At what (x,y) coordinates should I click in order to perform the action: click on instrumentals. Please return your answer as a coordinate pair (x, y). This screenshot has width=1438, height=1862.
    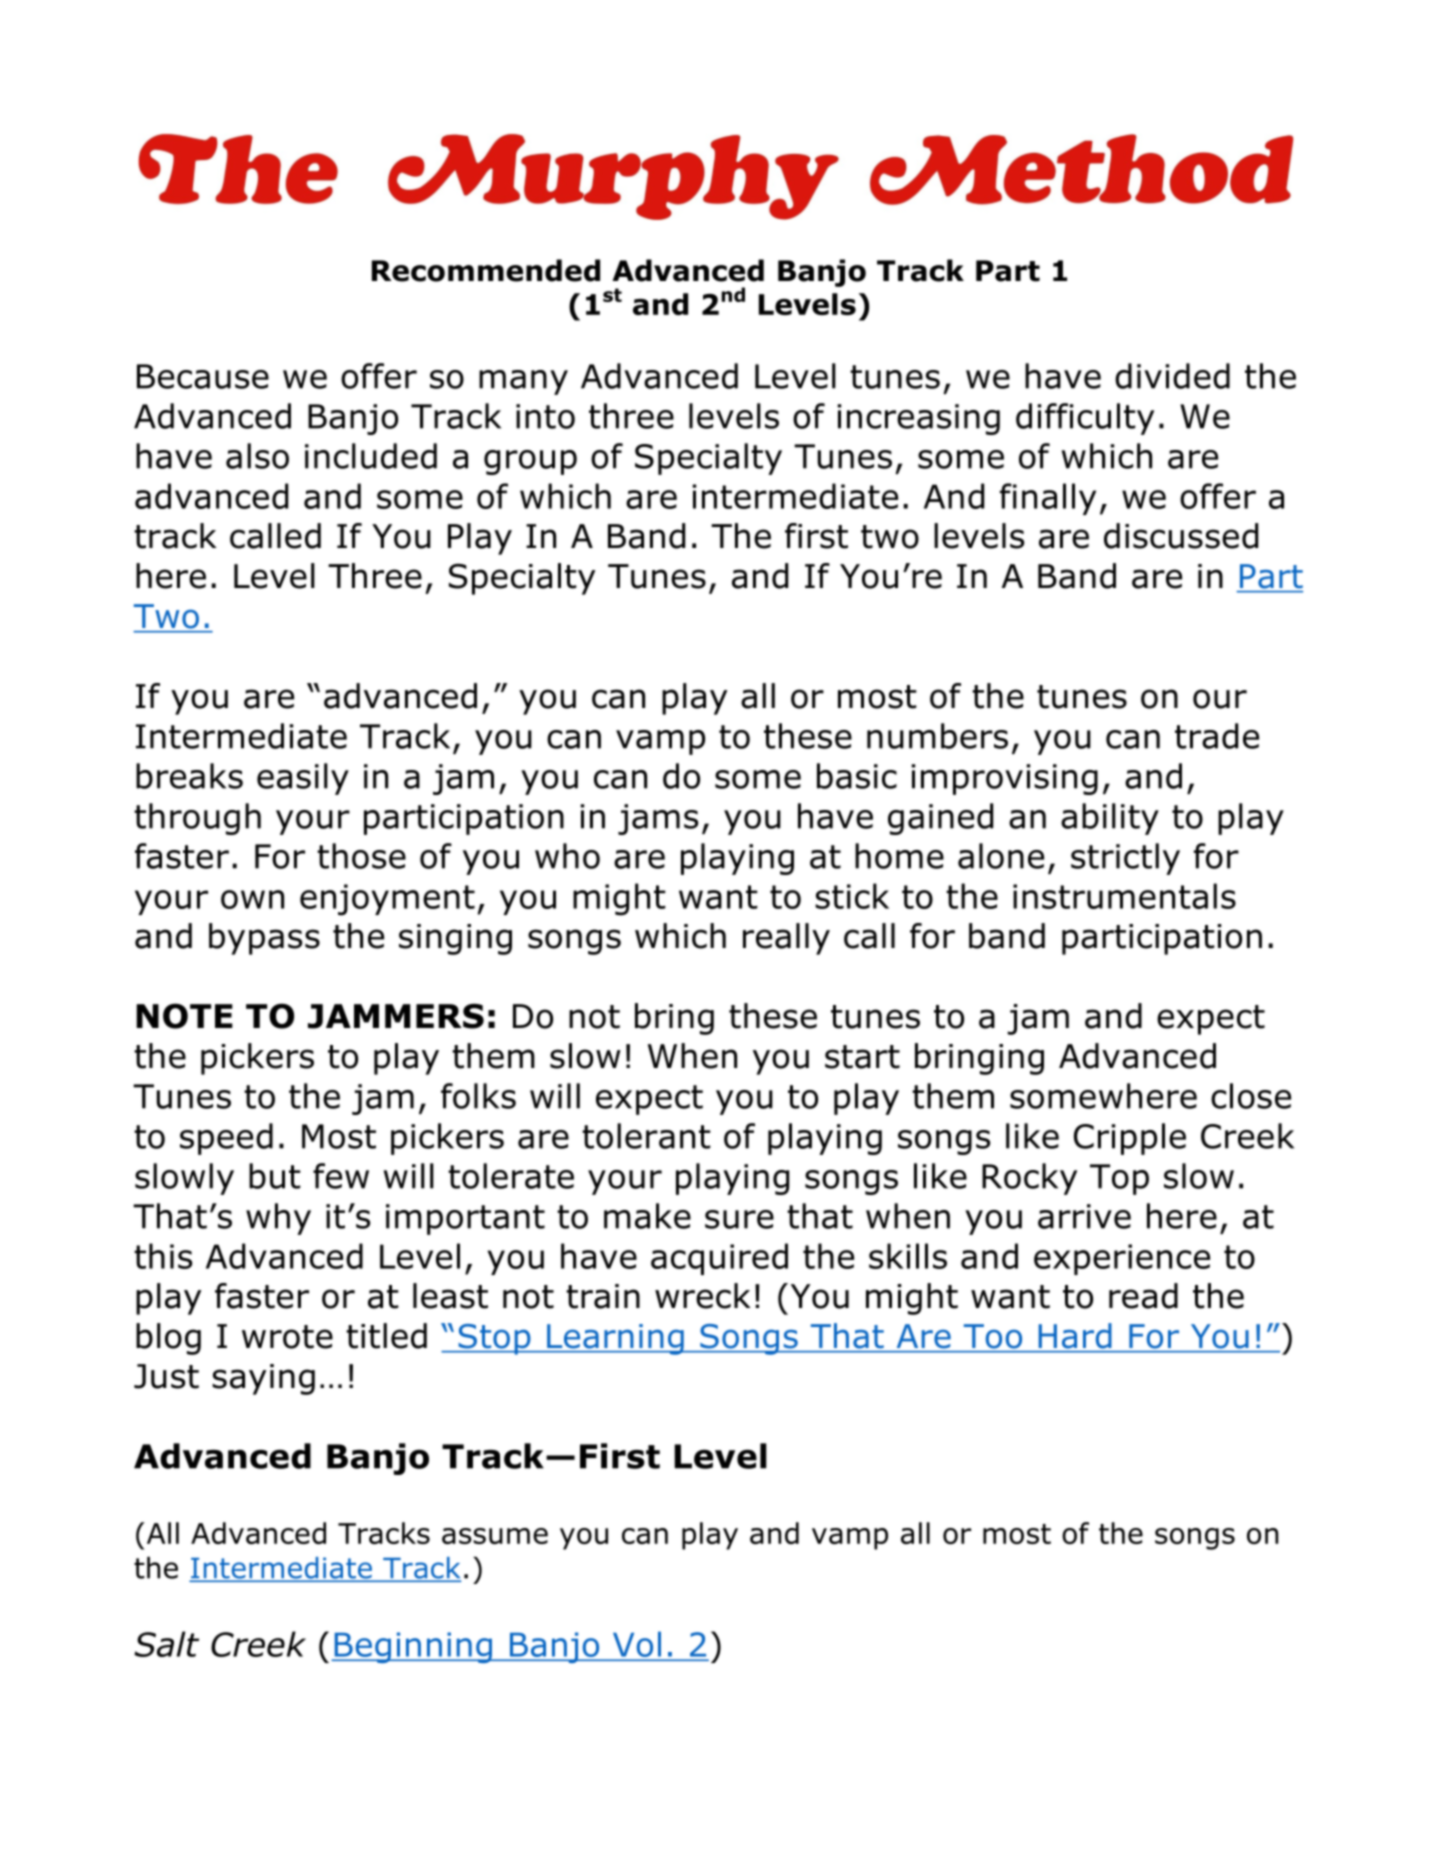
    Looking at the image, I should click on (1124, 896).
